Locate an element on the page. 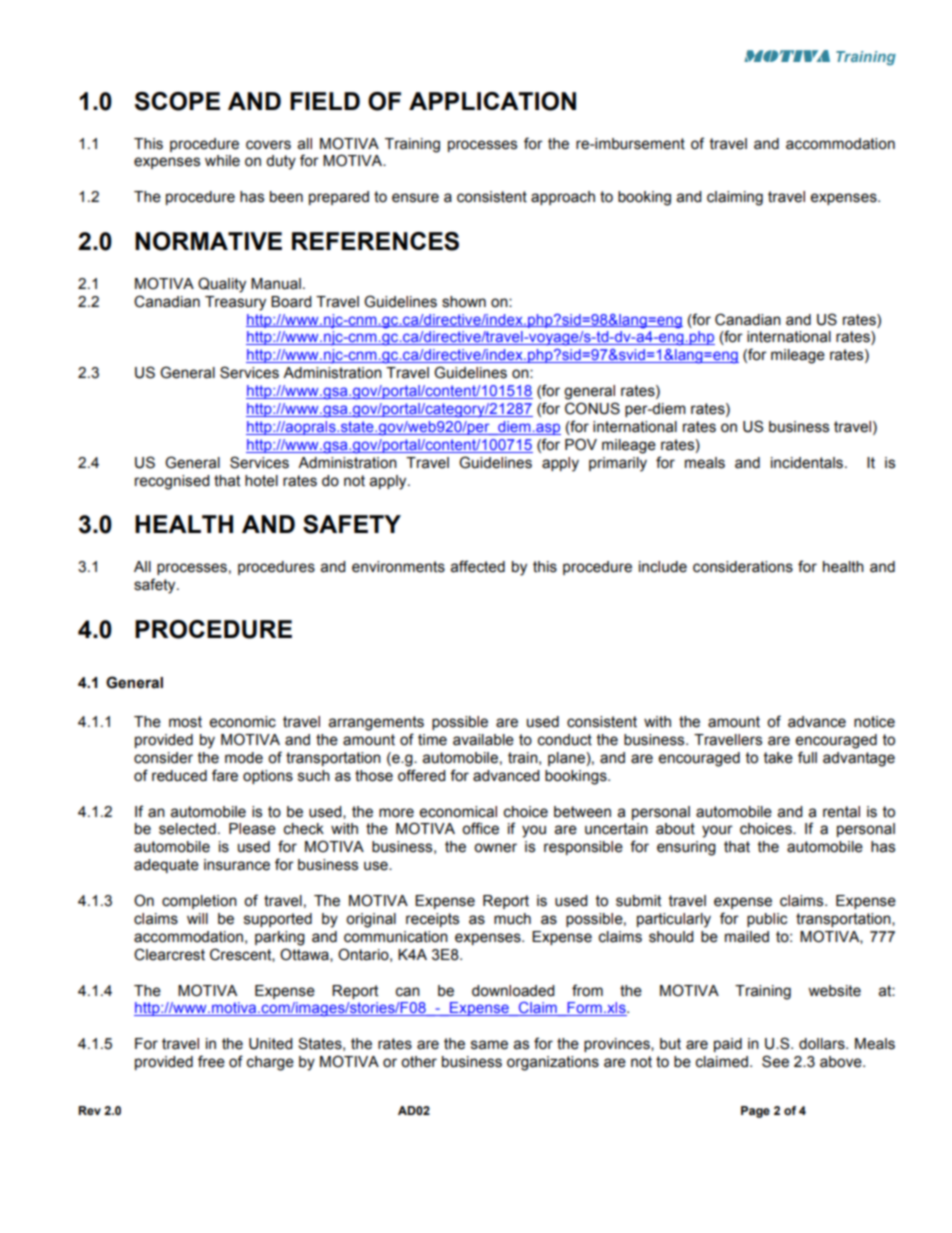  incidentals is located at coordinates (807, 463).
